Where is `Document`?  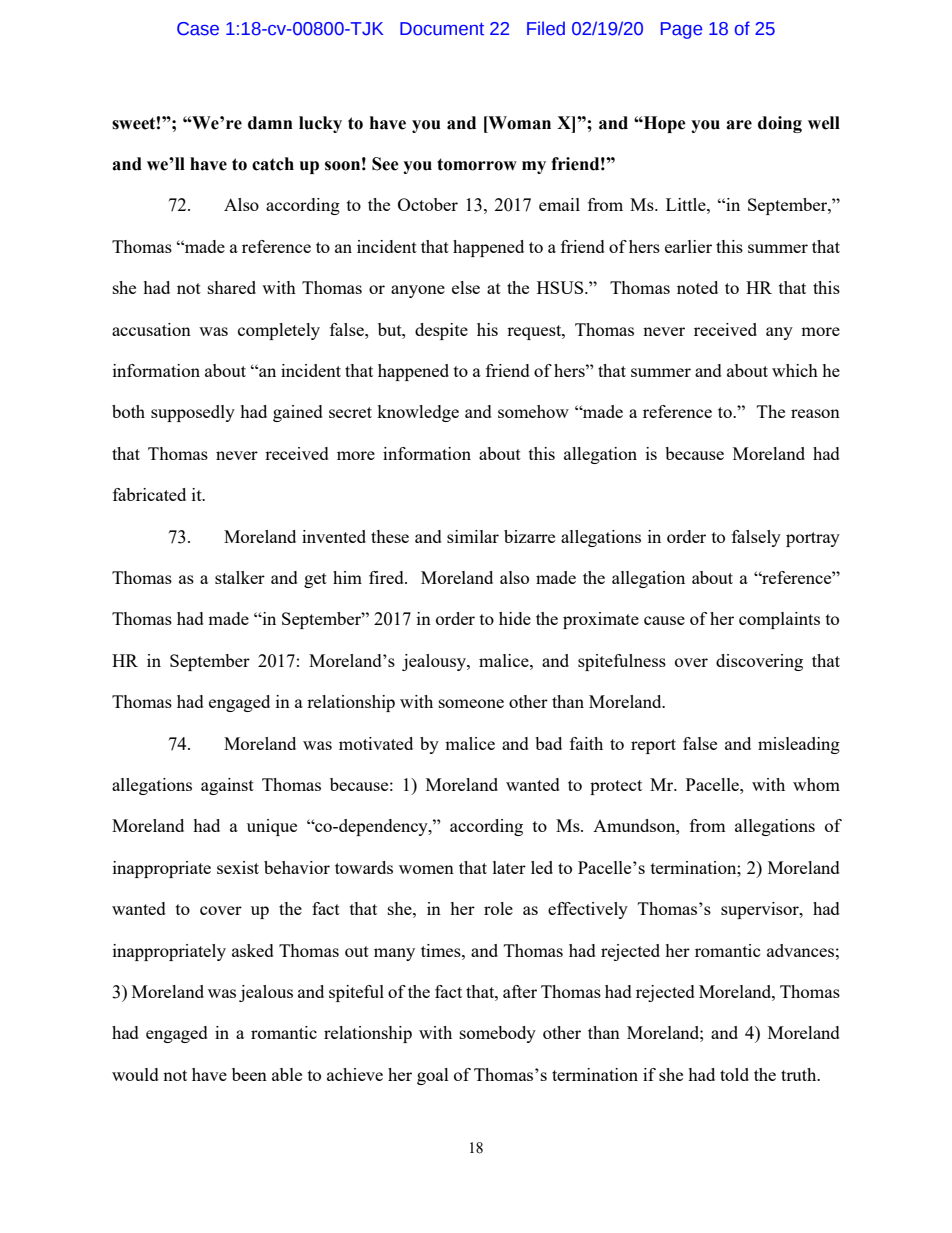
Document is located at coordinates (442, 29).
